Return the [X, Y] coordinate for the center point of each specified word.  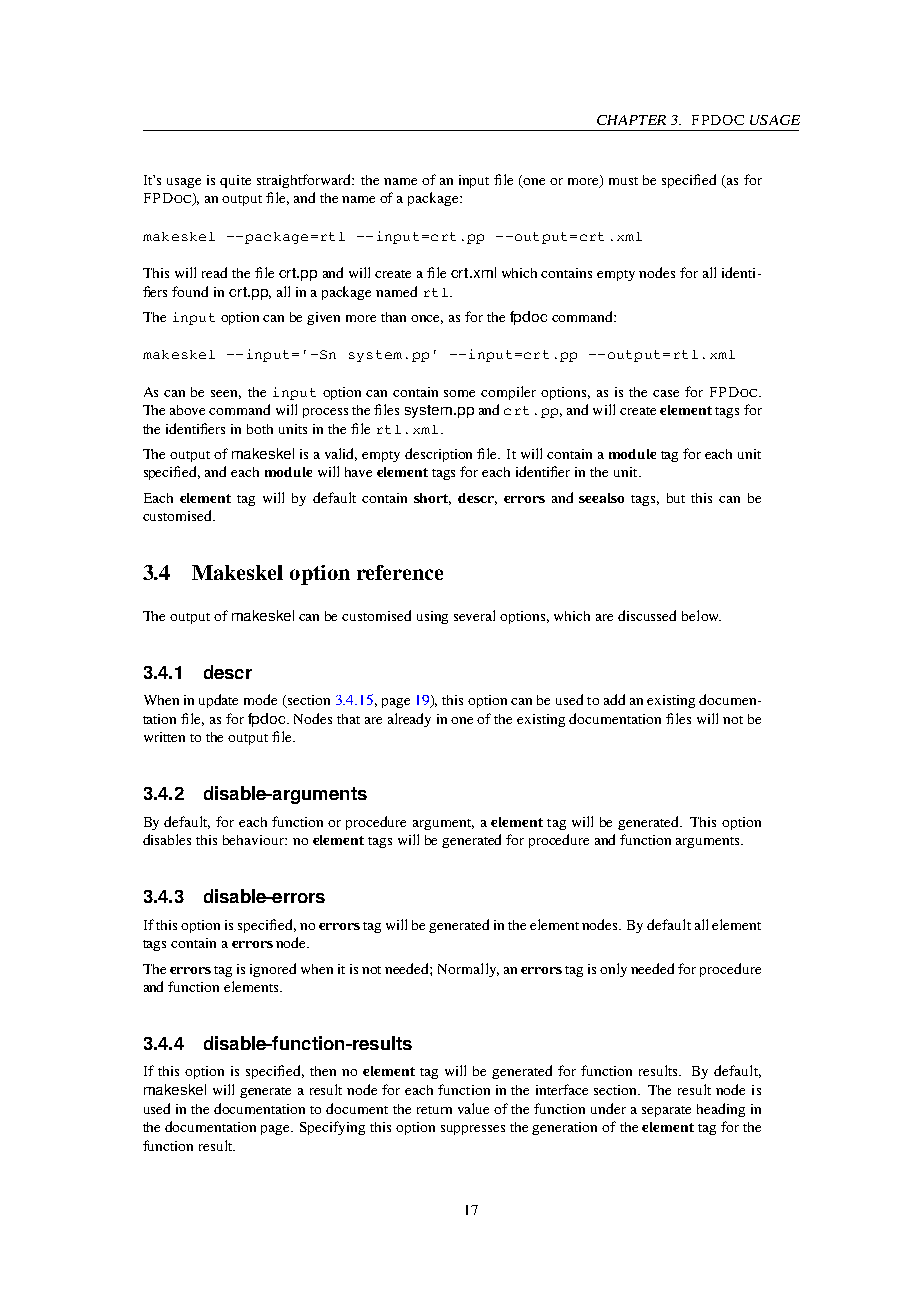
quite [235, 181]
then [323, 1071]
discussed [647, 615]
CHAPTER [631, 120]
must [623, 181]
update [218, 701]
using [432, 617]
